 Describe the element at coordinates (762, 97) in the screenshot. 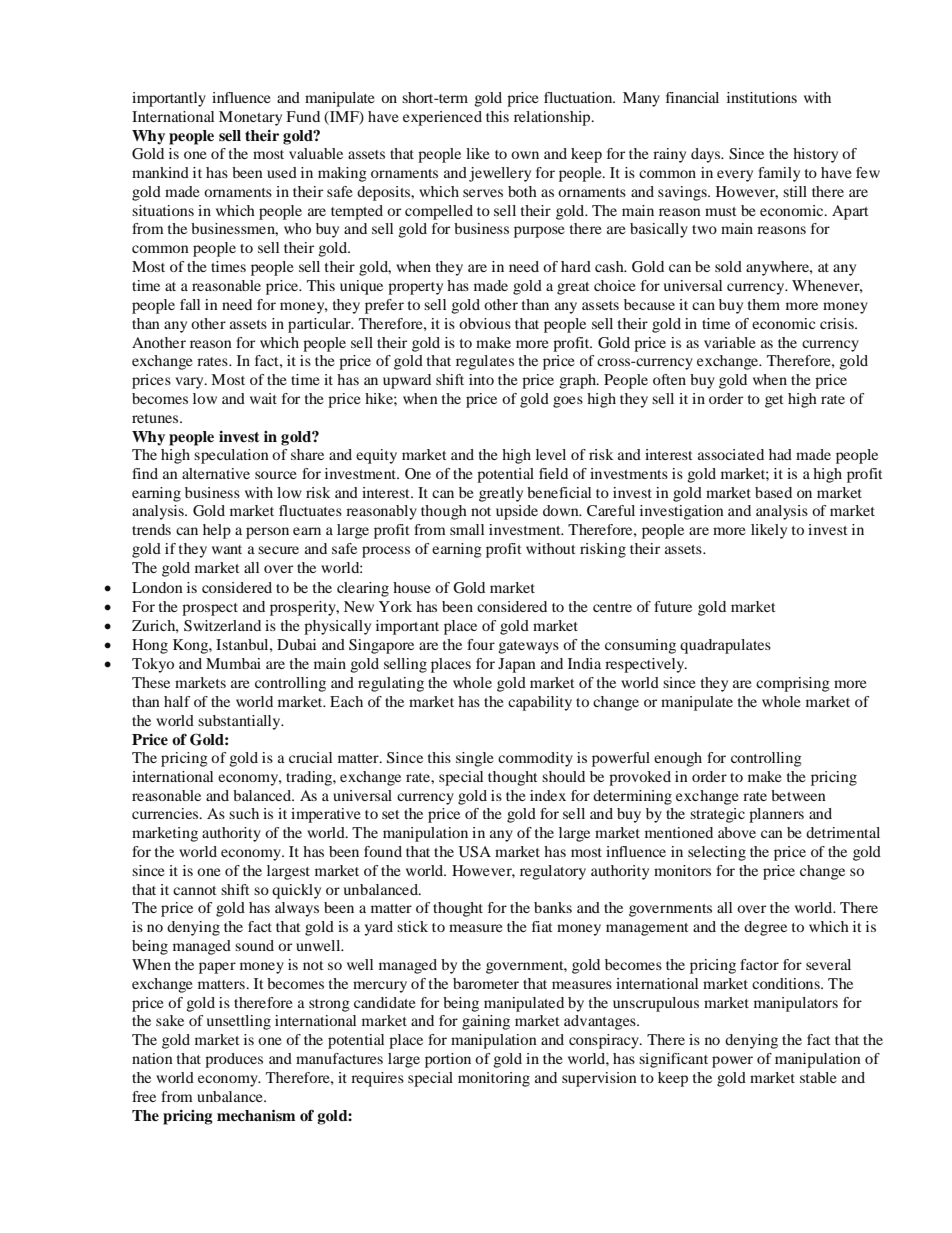

I see `institutions` at that location.
